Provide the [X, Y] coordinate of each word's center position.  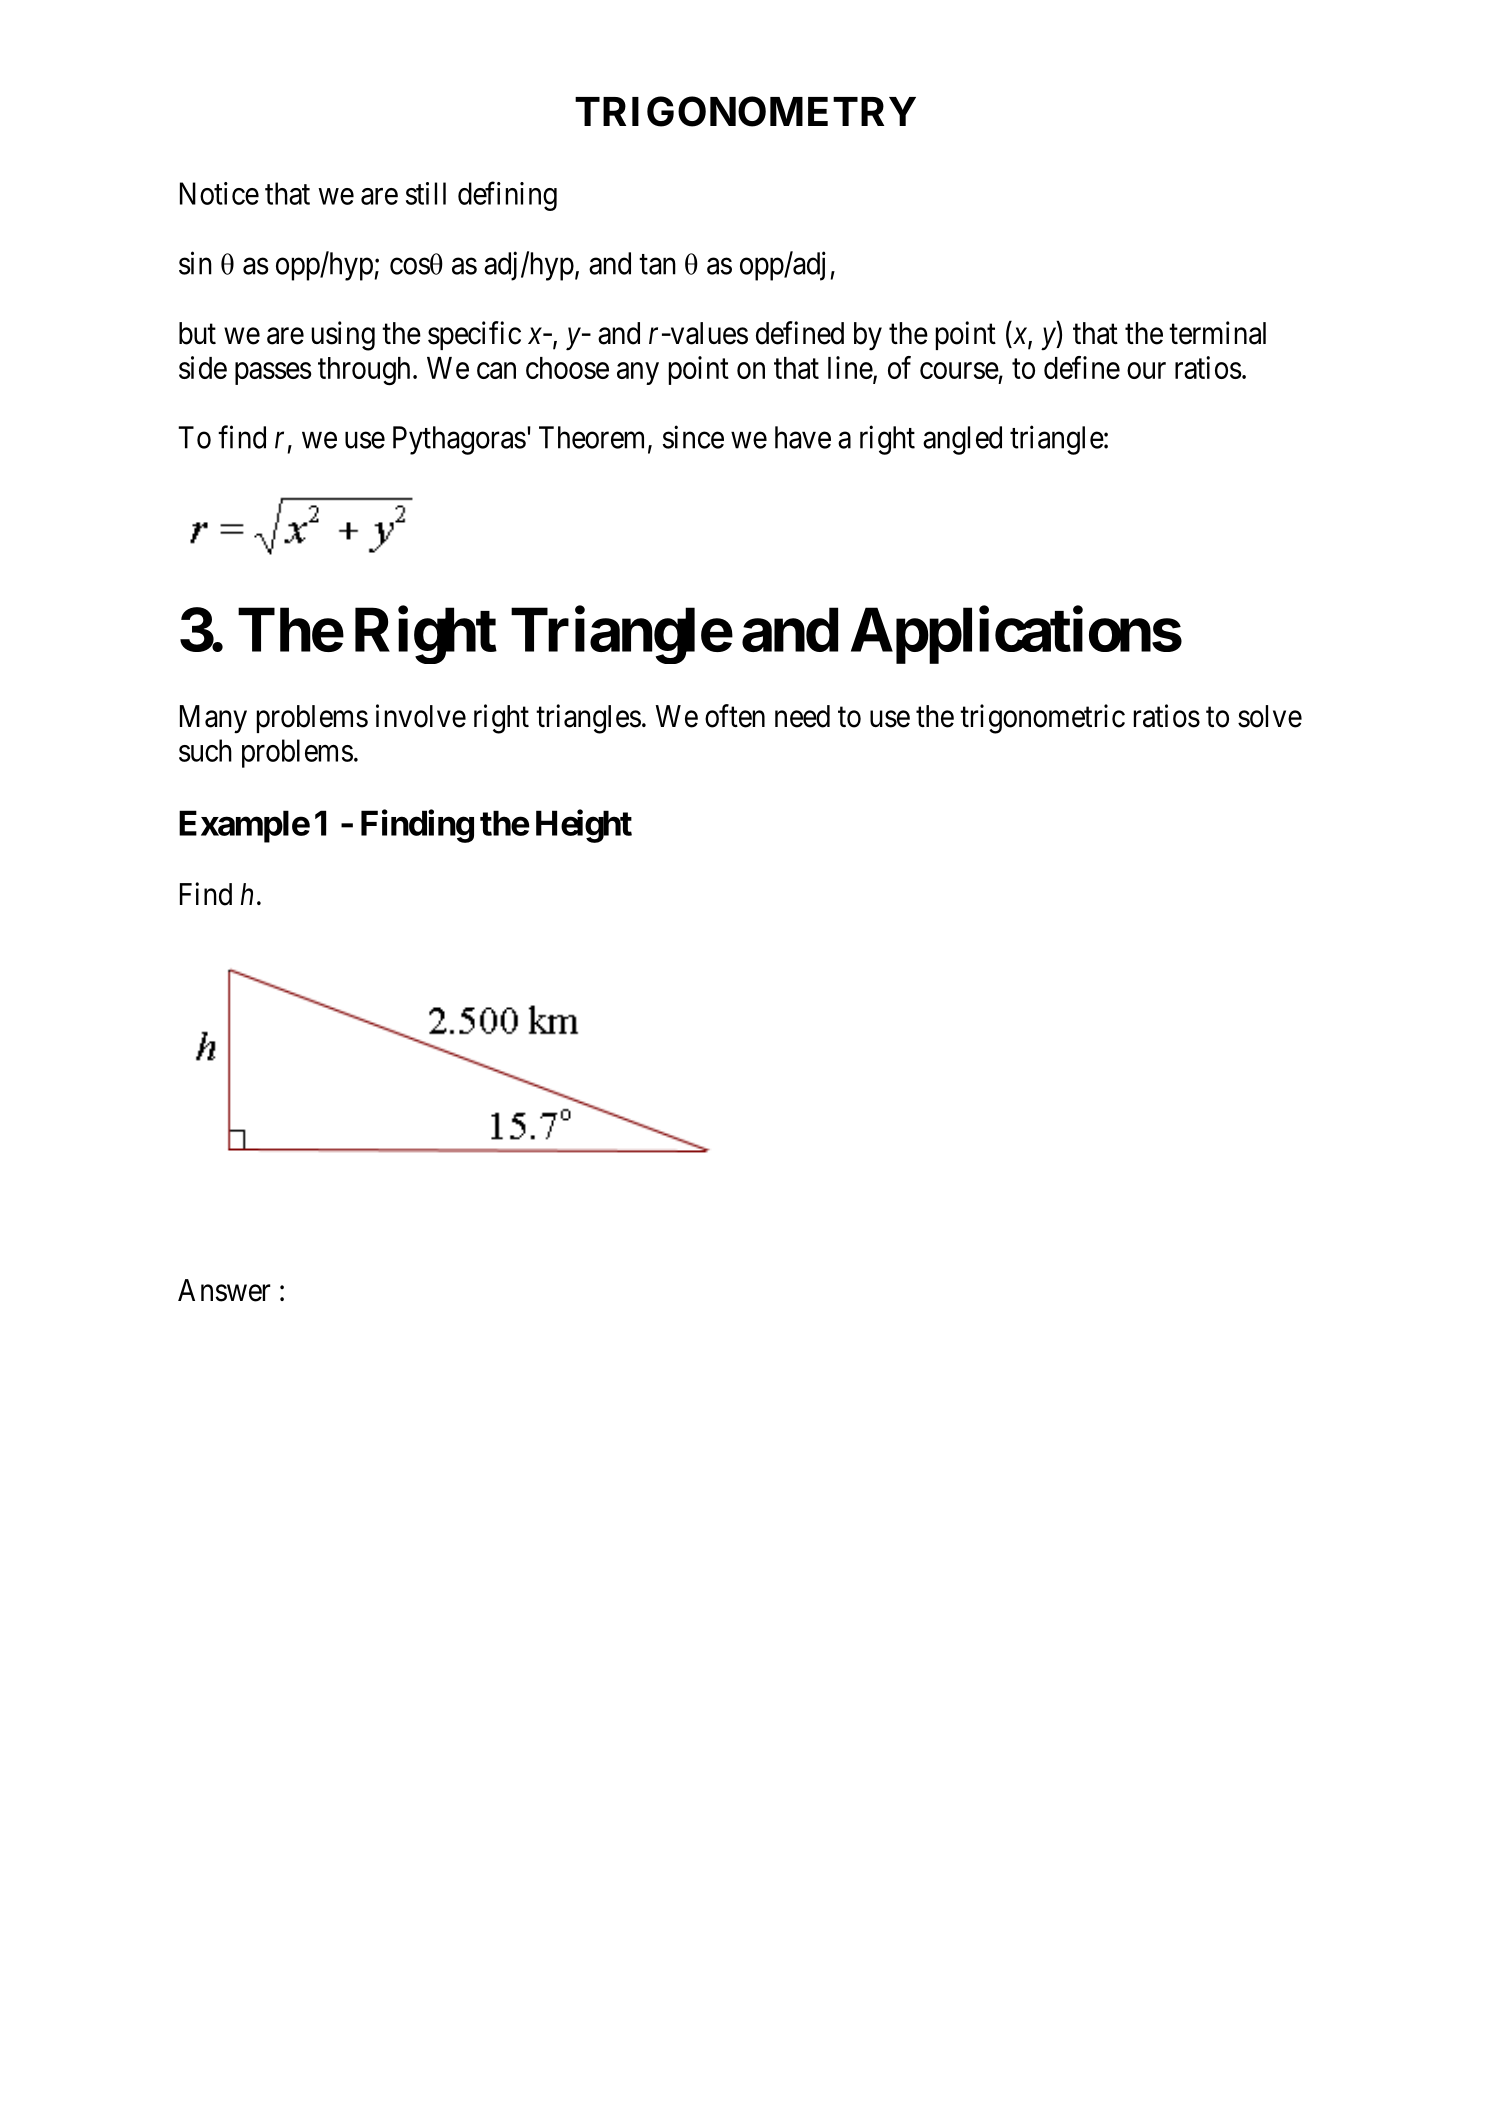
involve [421, 716]
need [802, 716]
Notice [219, 193]
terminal [1217, 333]
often [735, 716]
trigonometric [1042, 719]
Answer [224, 1290]
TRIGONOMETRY [745, 111]
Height [584, 826]
